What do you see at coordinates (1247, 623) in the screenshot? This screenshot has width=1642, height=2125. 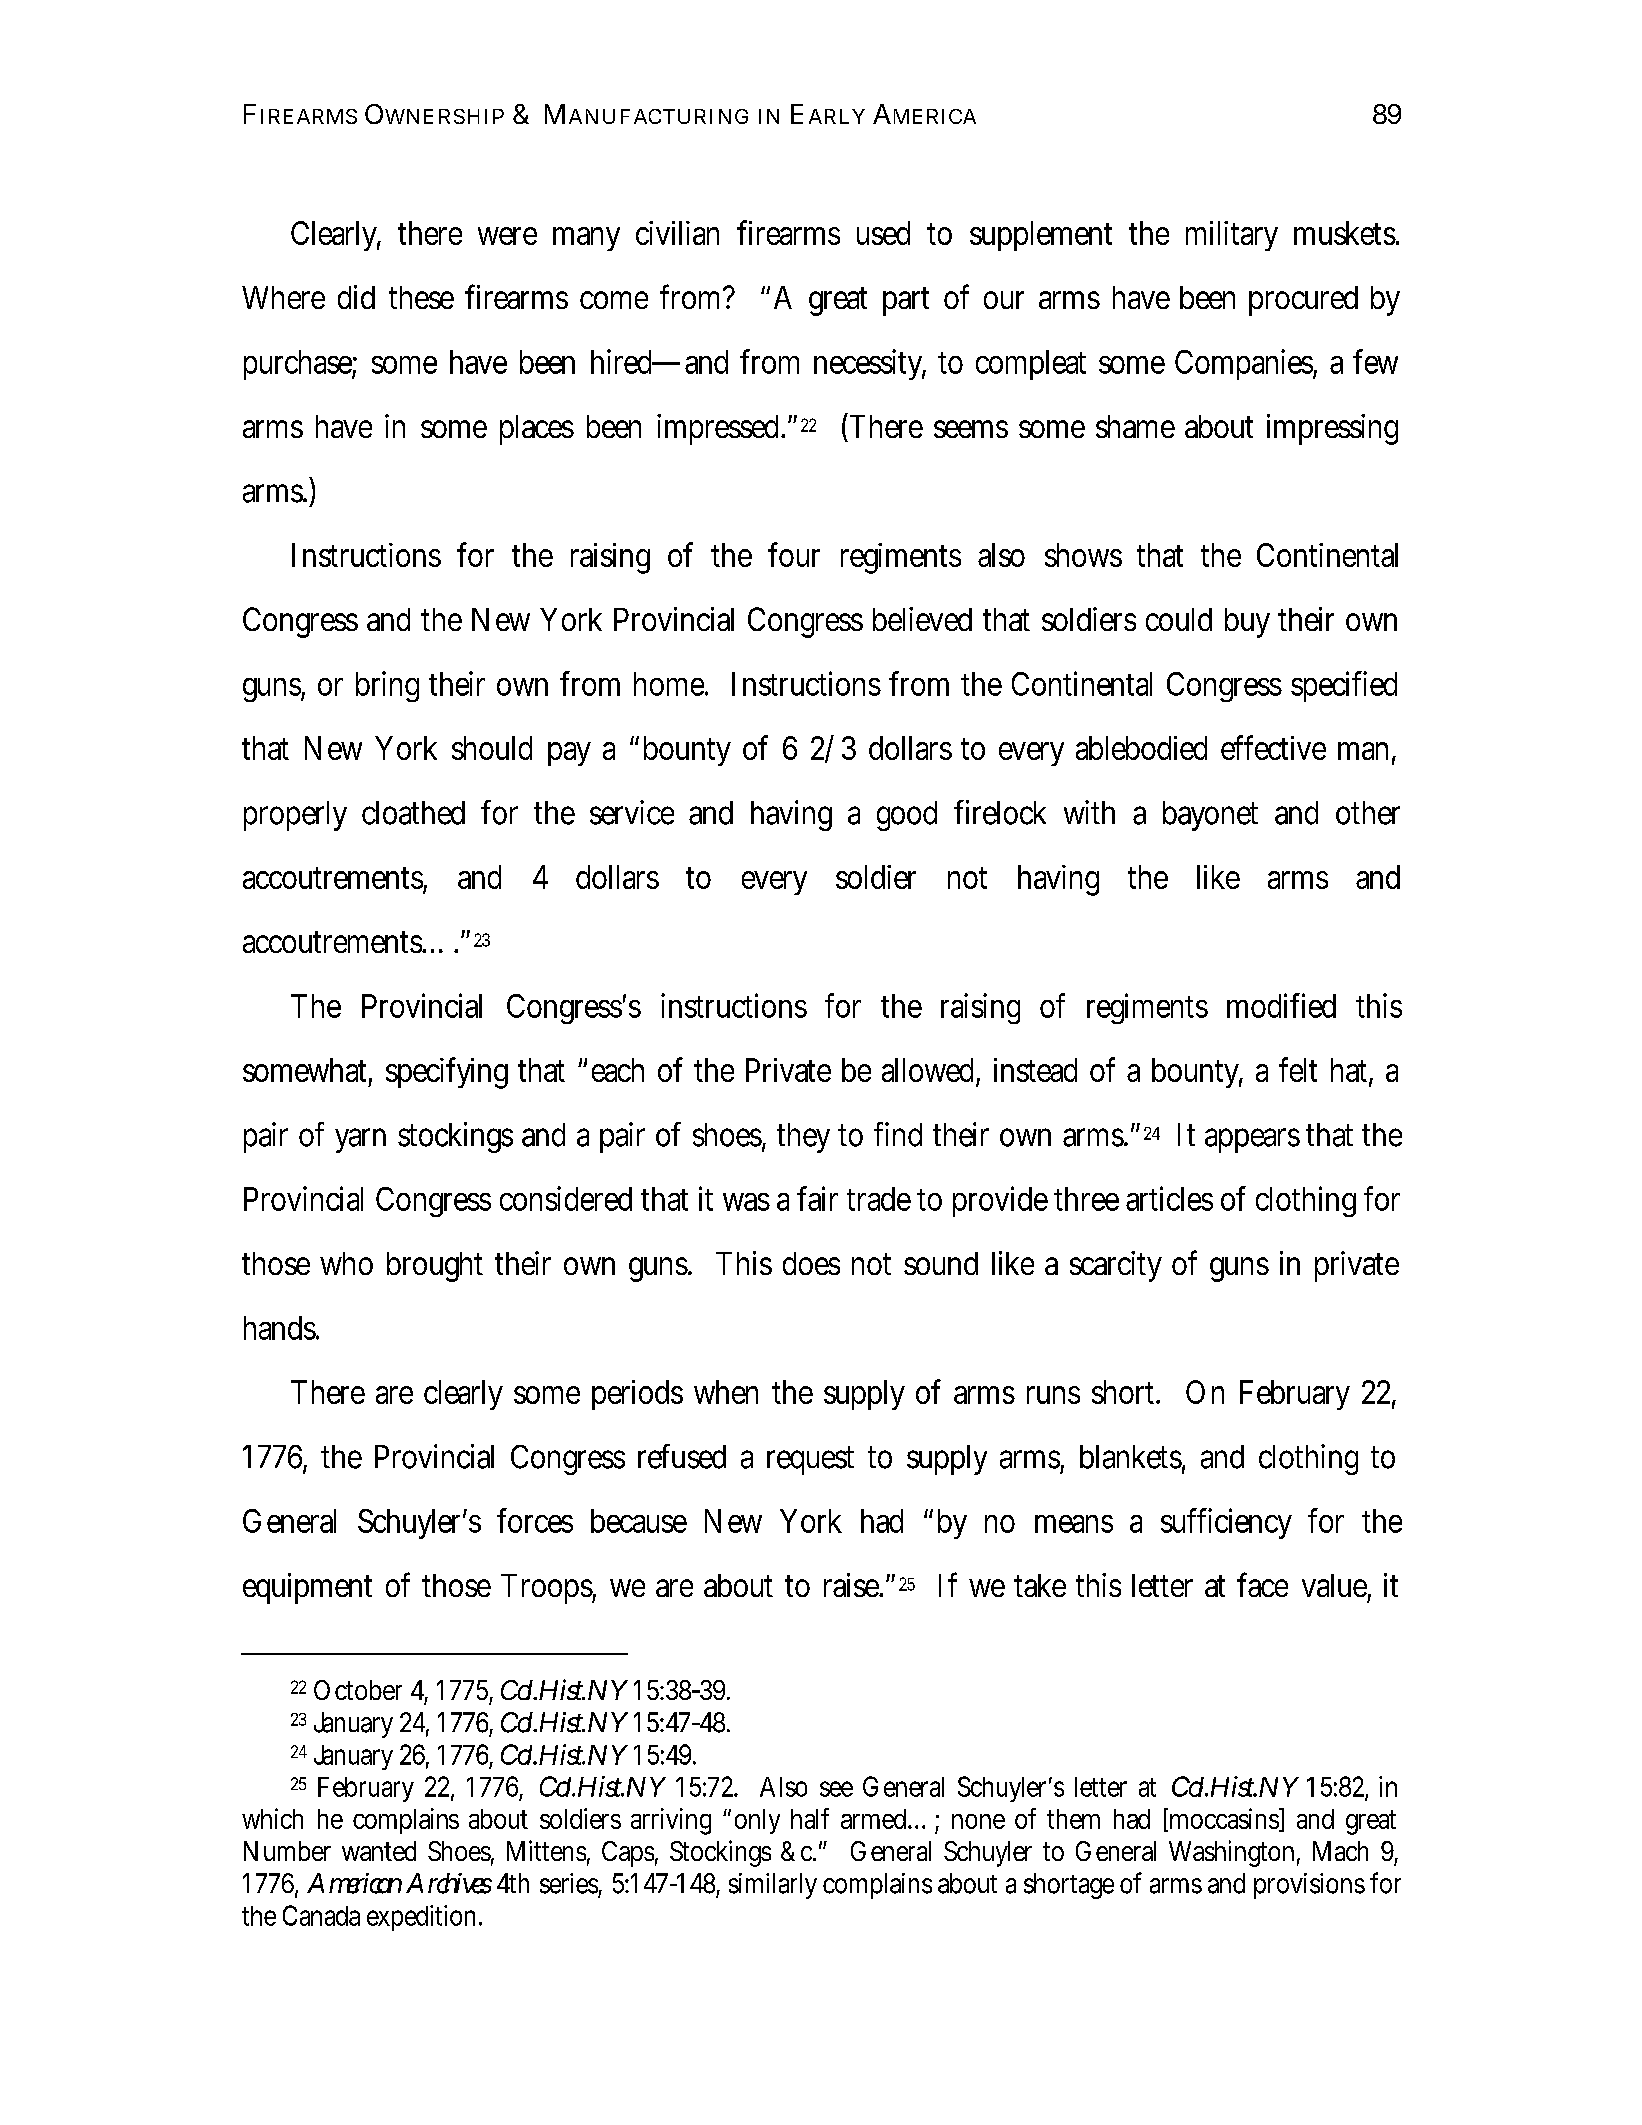 I see `buy` at bounding box center [1247, 623].
